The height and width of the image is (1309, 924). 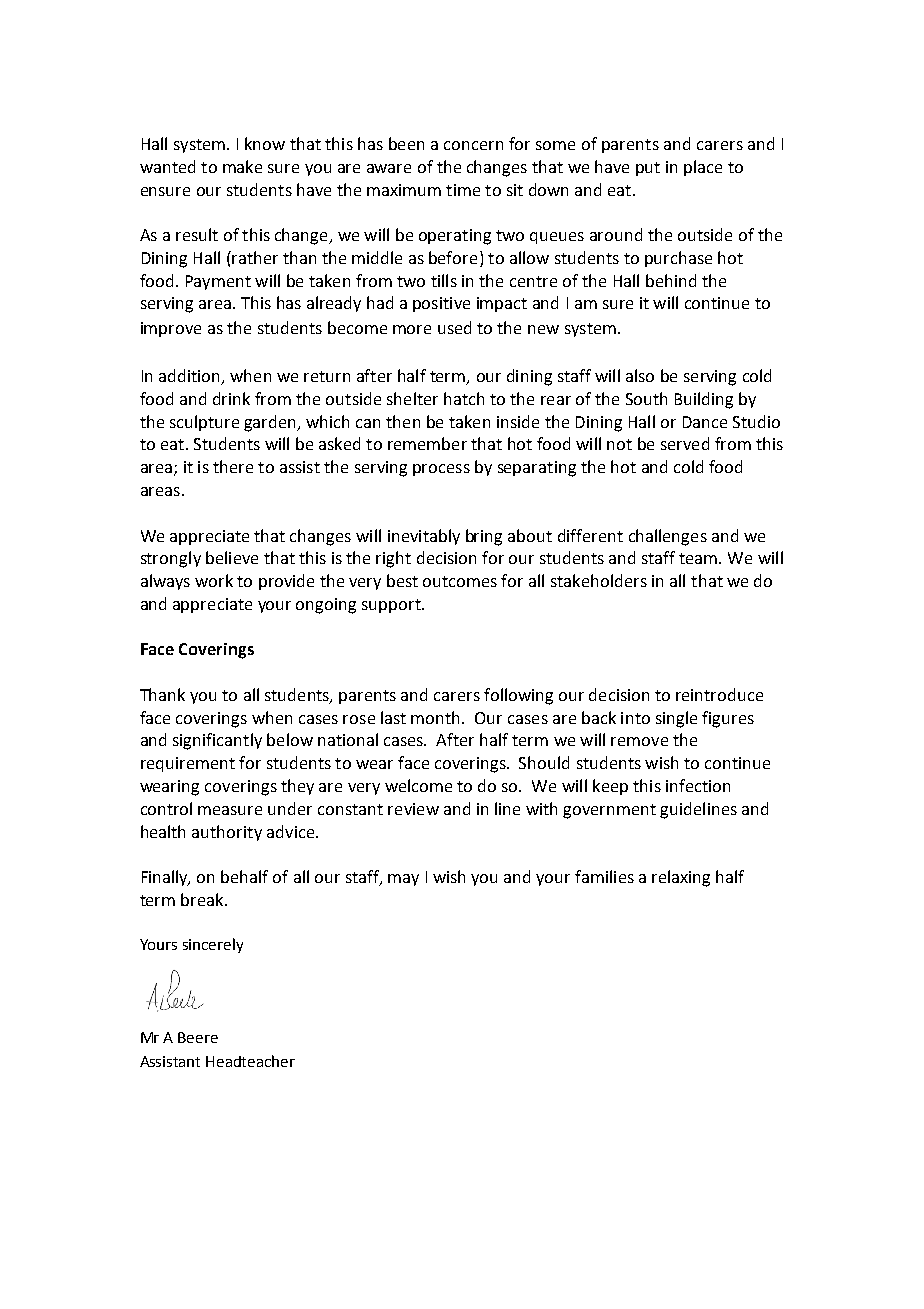 What do you see at coordinates (232, 557) in the image?
I see `believe` at bounding box center [232, 557].
